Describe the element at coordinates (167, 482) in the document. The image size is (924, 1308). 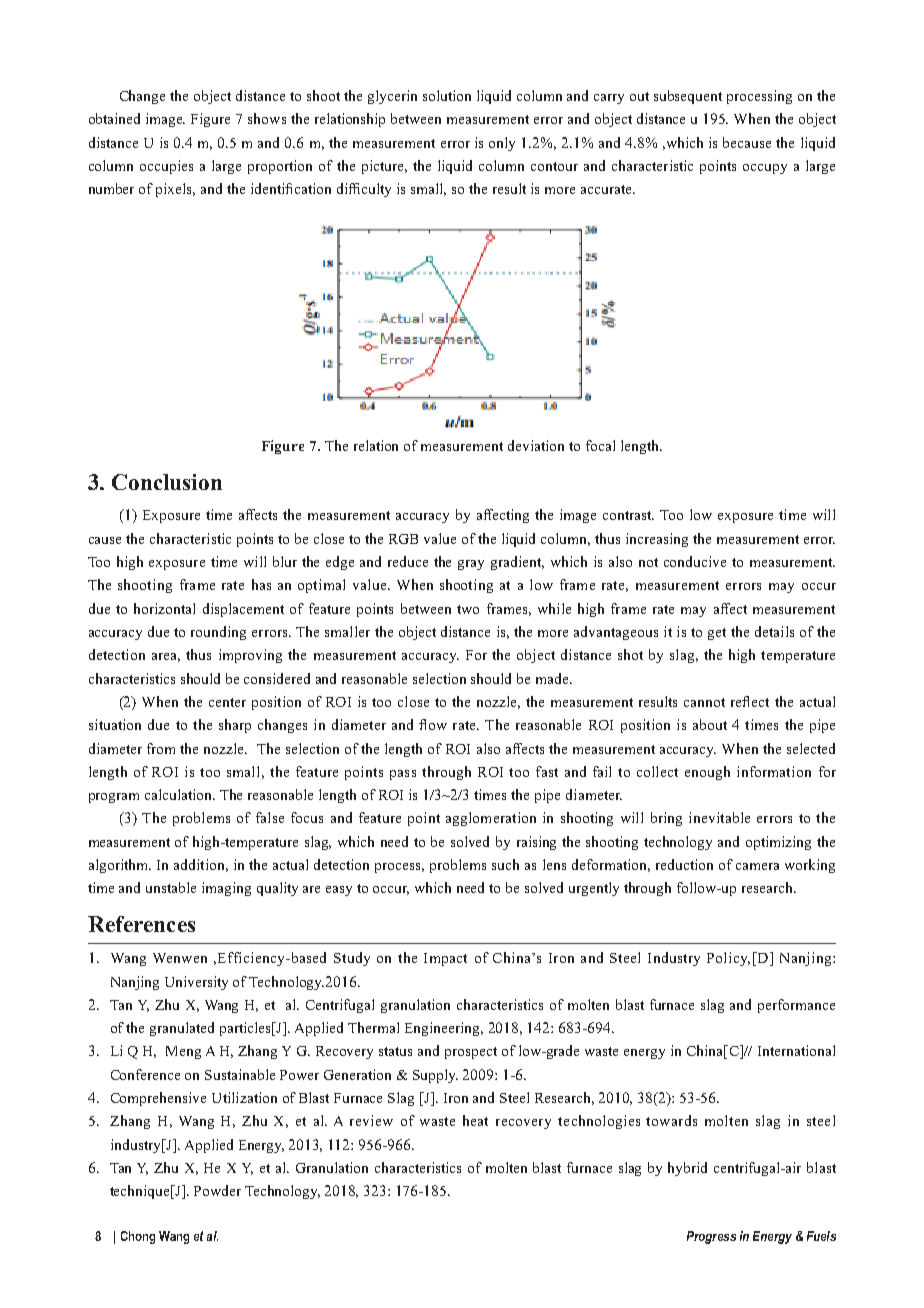
I see `Conclusion` at that location.
